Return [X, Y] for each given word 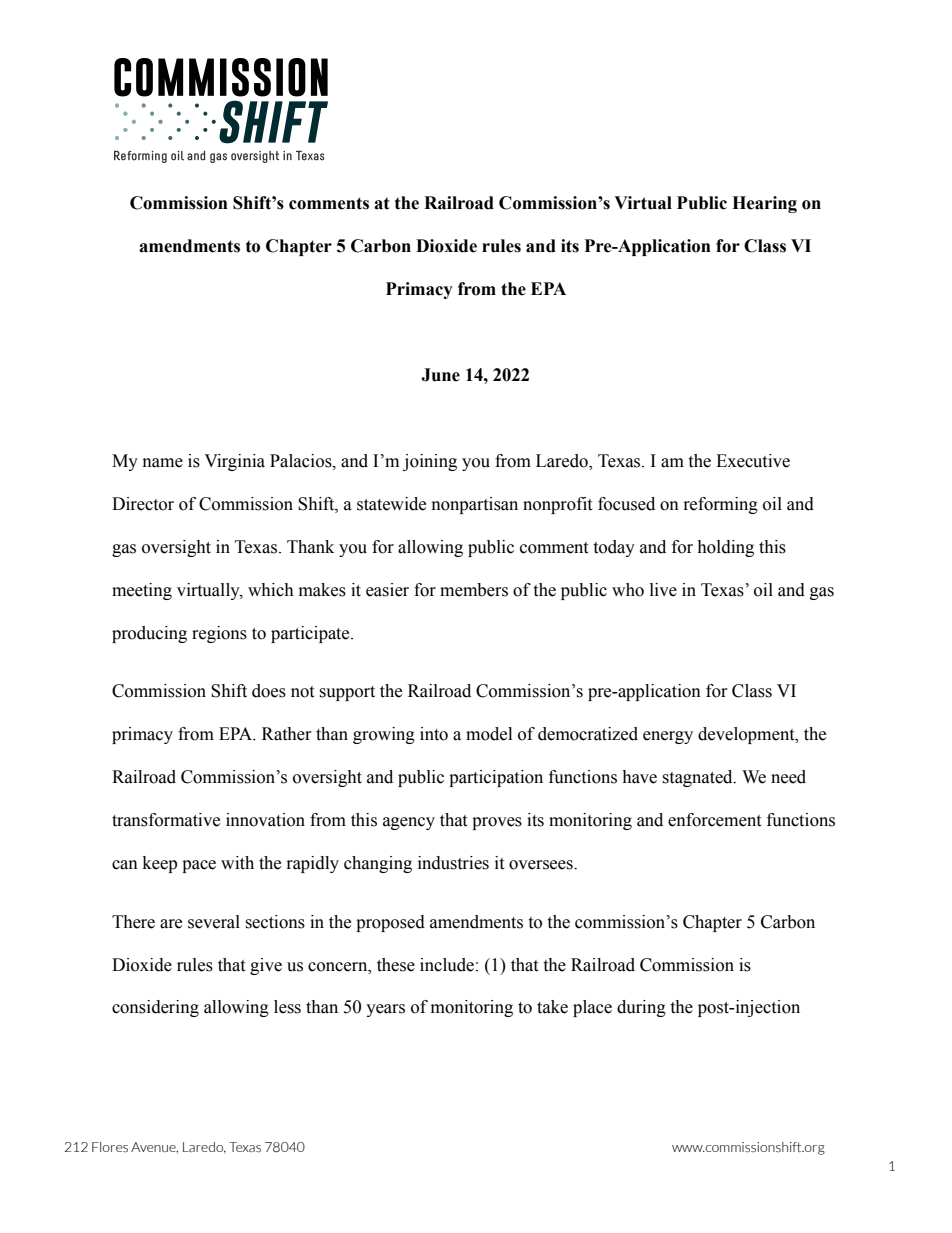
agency [409, 823]
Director [143, 504]
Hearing [764, 204]
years [385, 1010]
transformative [166, 820]
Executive [753, 461]
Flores [110, 1147]
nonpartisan [475, 505]
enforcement [714, 820]
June [440, 375]
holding [725, 548]
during [641, 1008]
